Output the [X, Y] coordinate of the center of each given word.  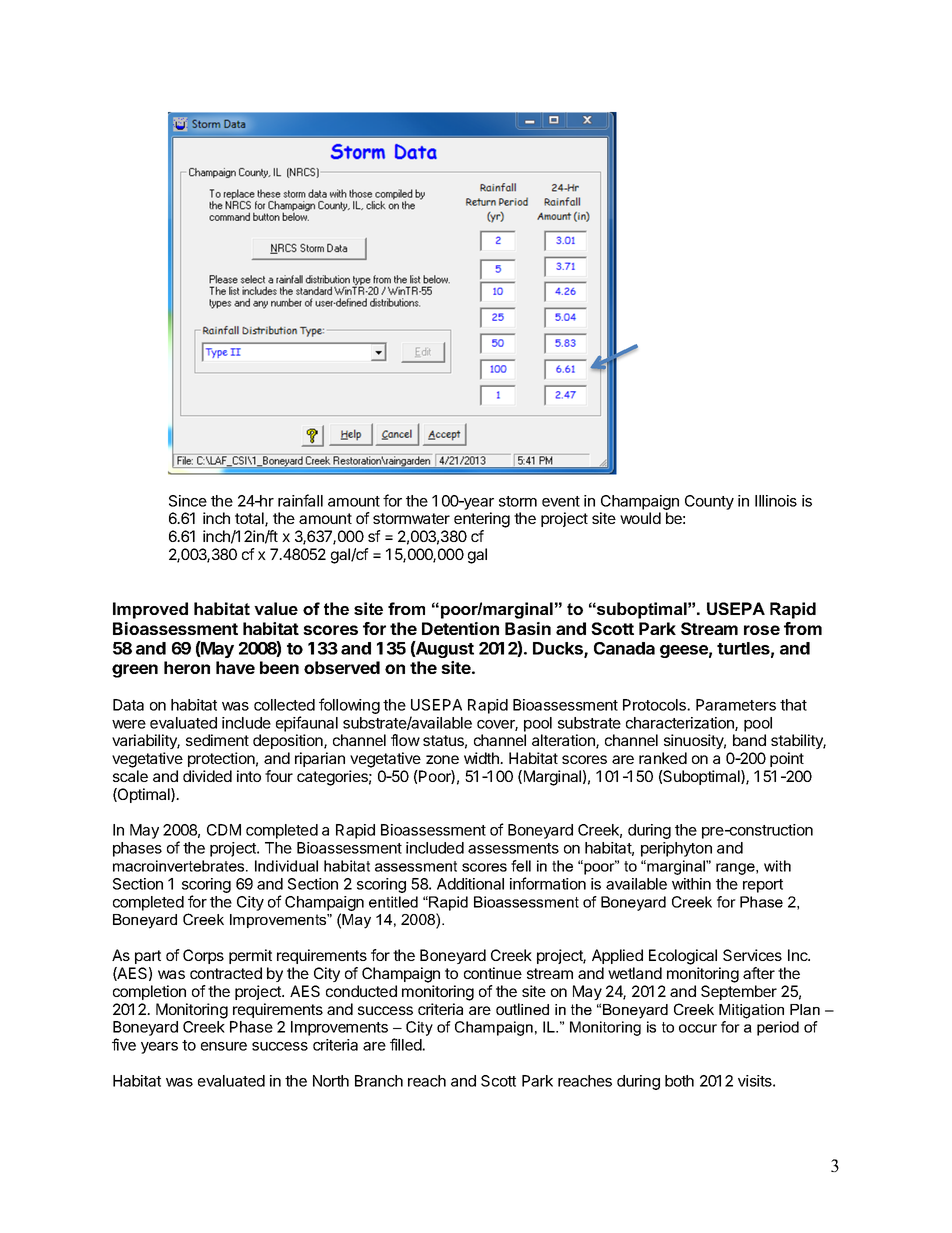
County [709, 502]
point [787, 759]
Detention [460, 628]
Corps [203, 956]
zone [442, 759]
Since [188, 501]
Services [752, 955]
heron [187, 667]
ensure [224, 1046]
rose [762, 630]
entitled [393, 902]
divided [207, 776]
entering [482, 520]
